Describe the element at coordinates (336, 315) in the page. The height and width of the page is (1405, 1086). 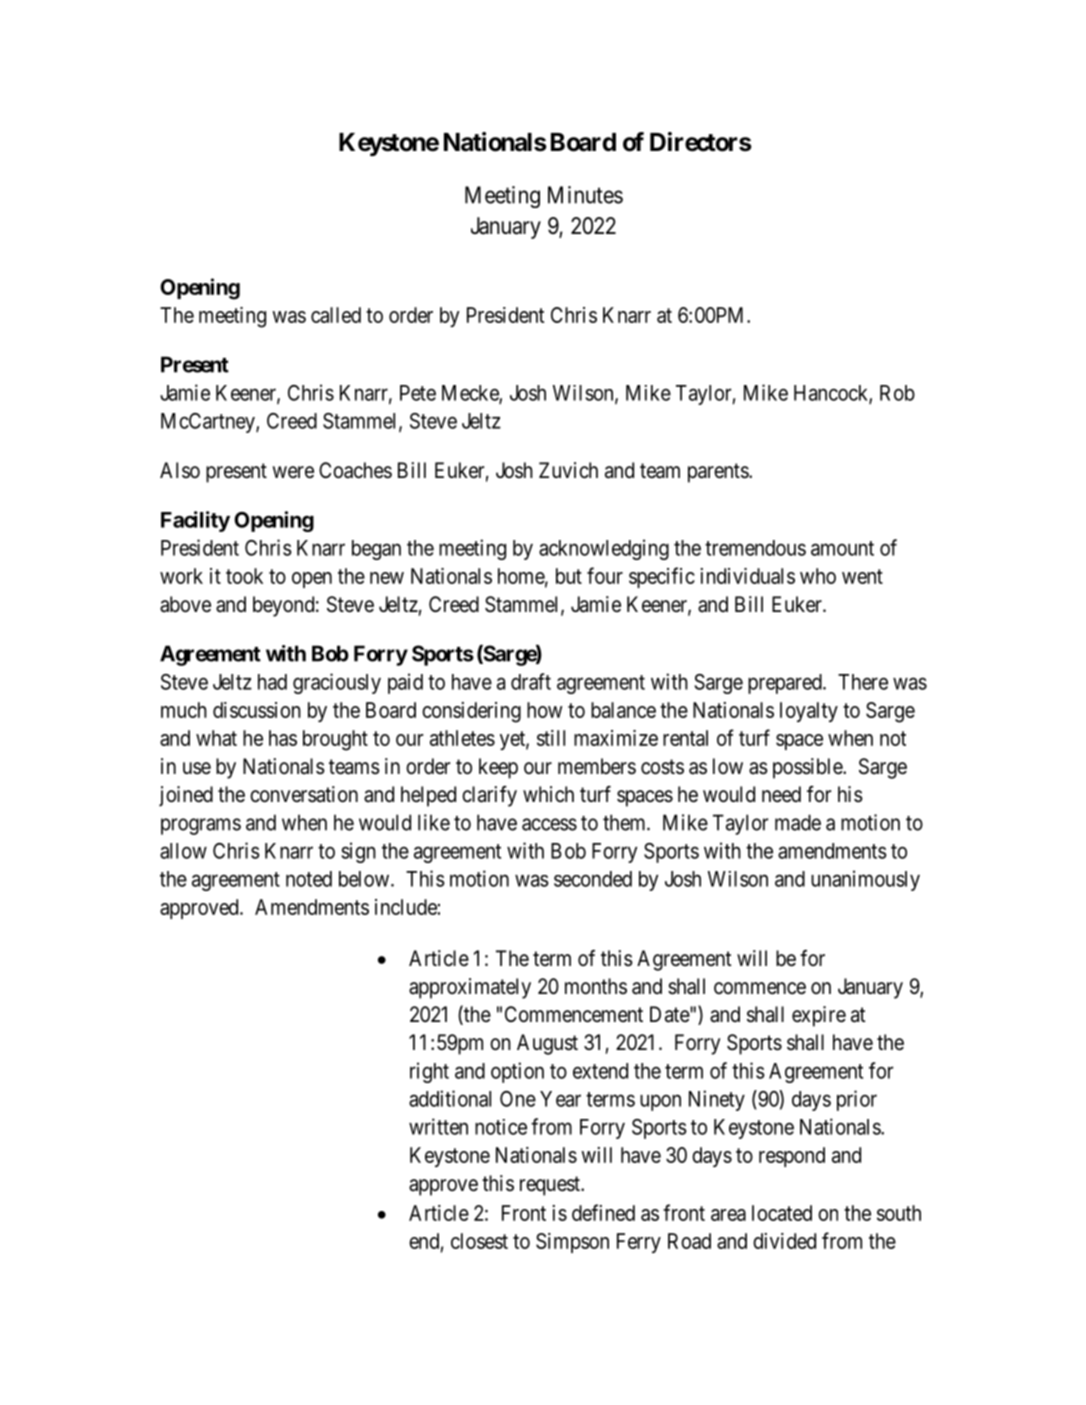
I see `called` at that location.
